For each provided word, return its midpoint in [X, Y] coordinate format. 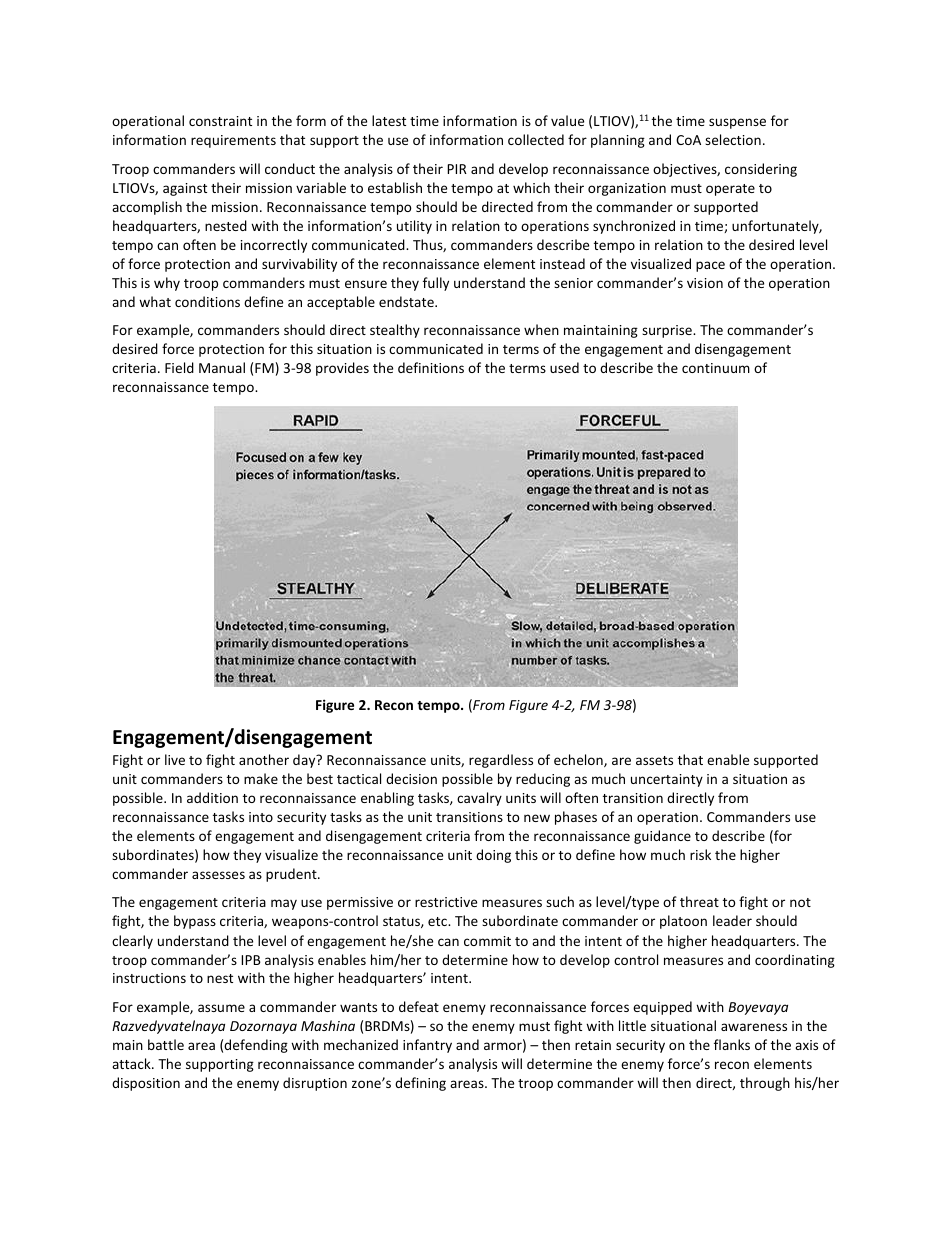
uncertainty [667, 780]
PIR [457, 169]
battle [166, 1044]
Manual [222, 367]
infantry [427, 1046]
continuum [716, 368]
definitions [431, 367]
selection [733, 139]
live [175, 759]
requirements [233, 141]
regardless [501, 761]
